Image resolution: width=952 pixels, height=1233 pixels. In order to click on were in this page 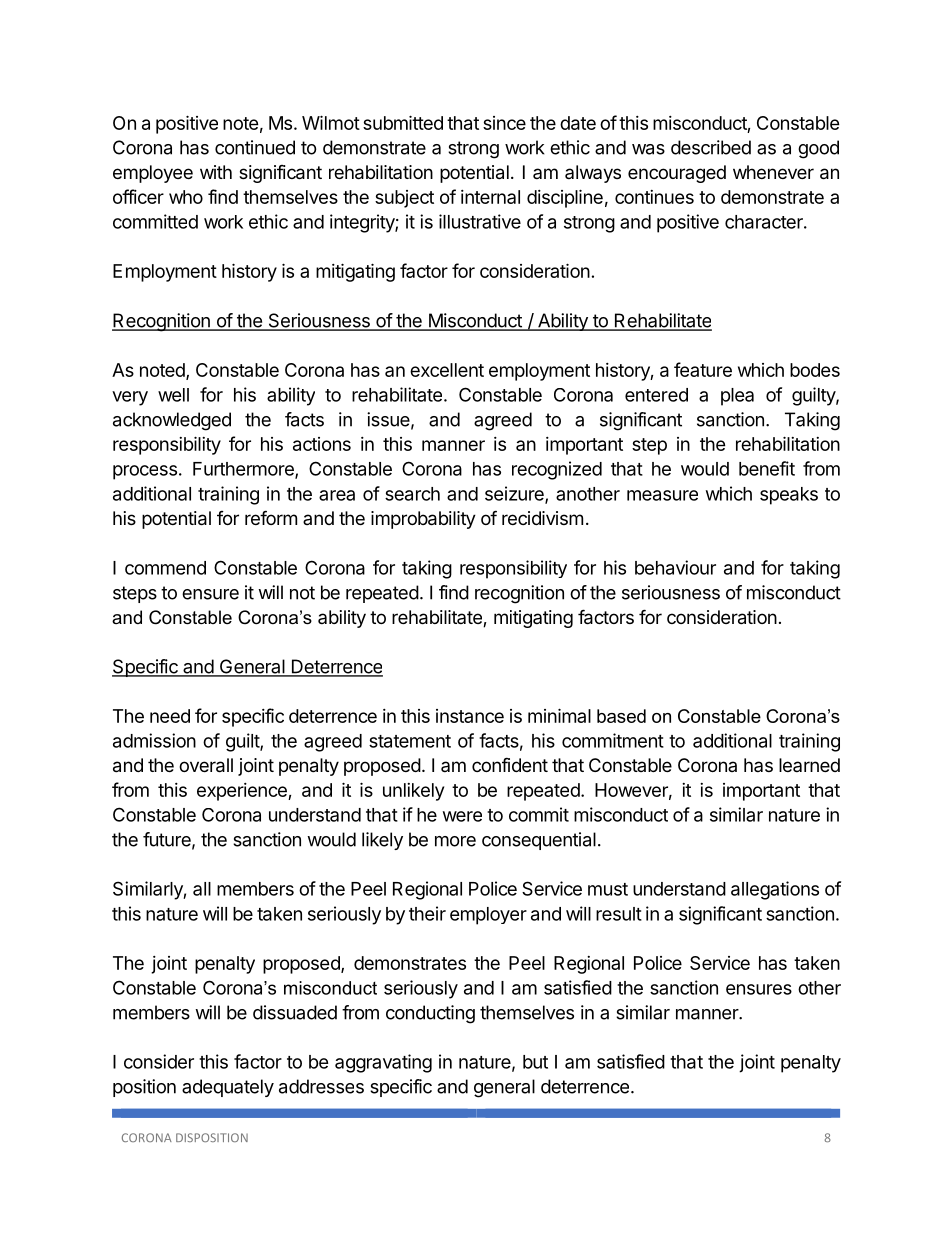, I will do `click(462, 816)`.
